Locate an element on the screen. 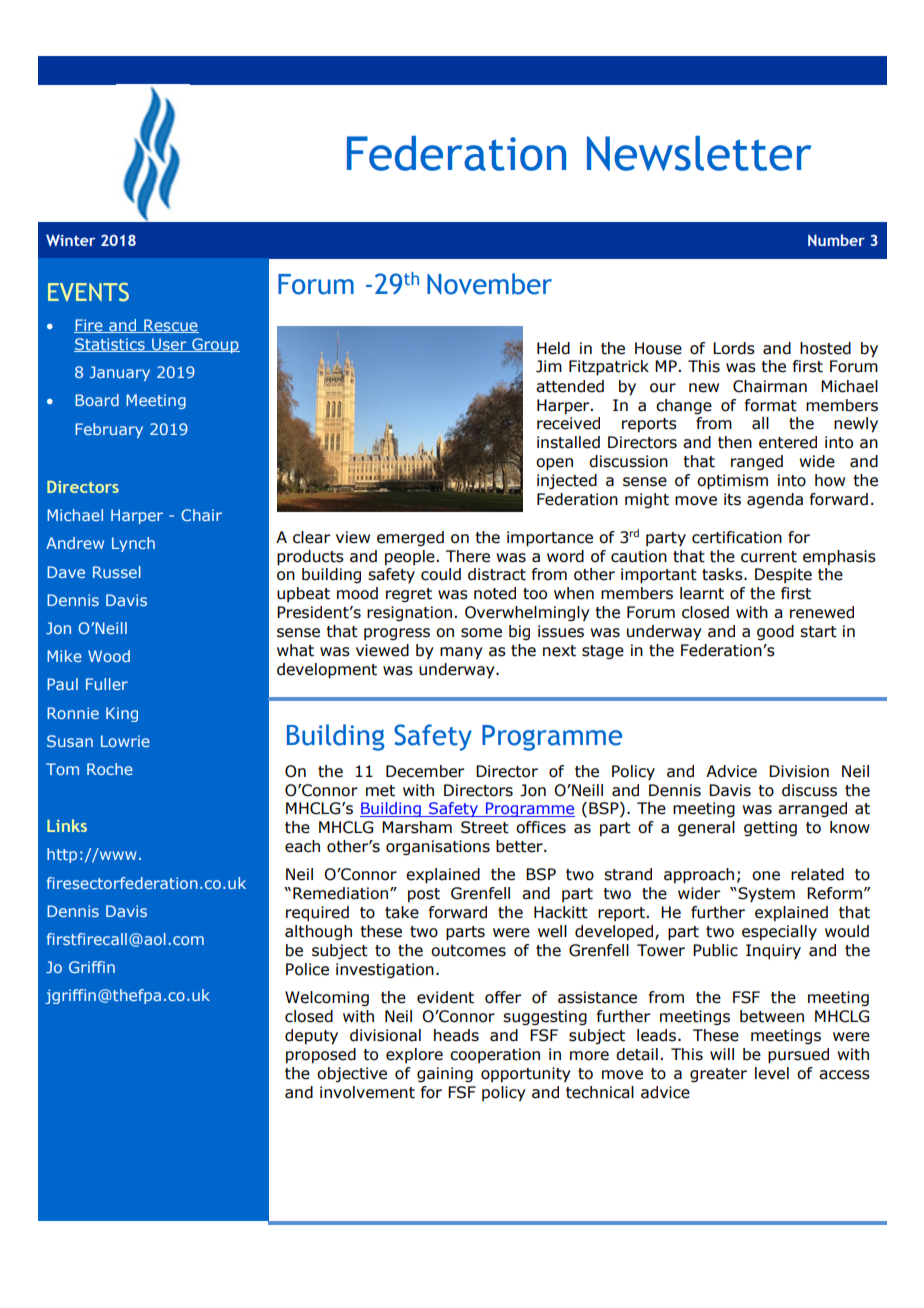 The image size is (924, 1308). Board is located at coordinates (97, 400).
